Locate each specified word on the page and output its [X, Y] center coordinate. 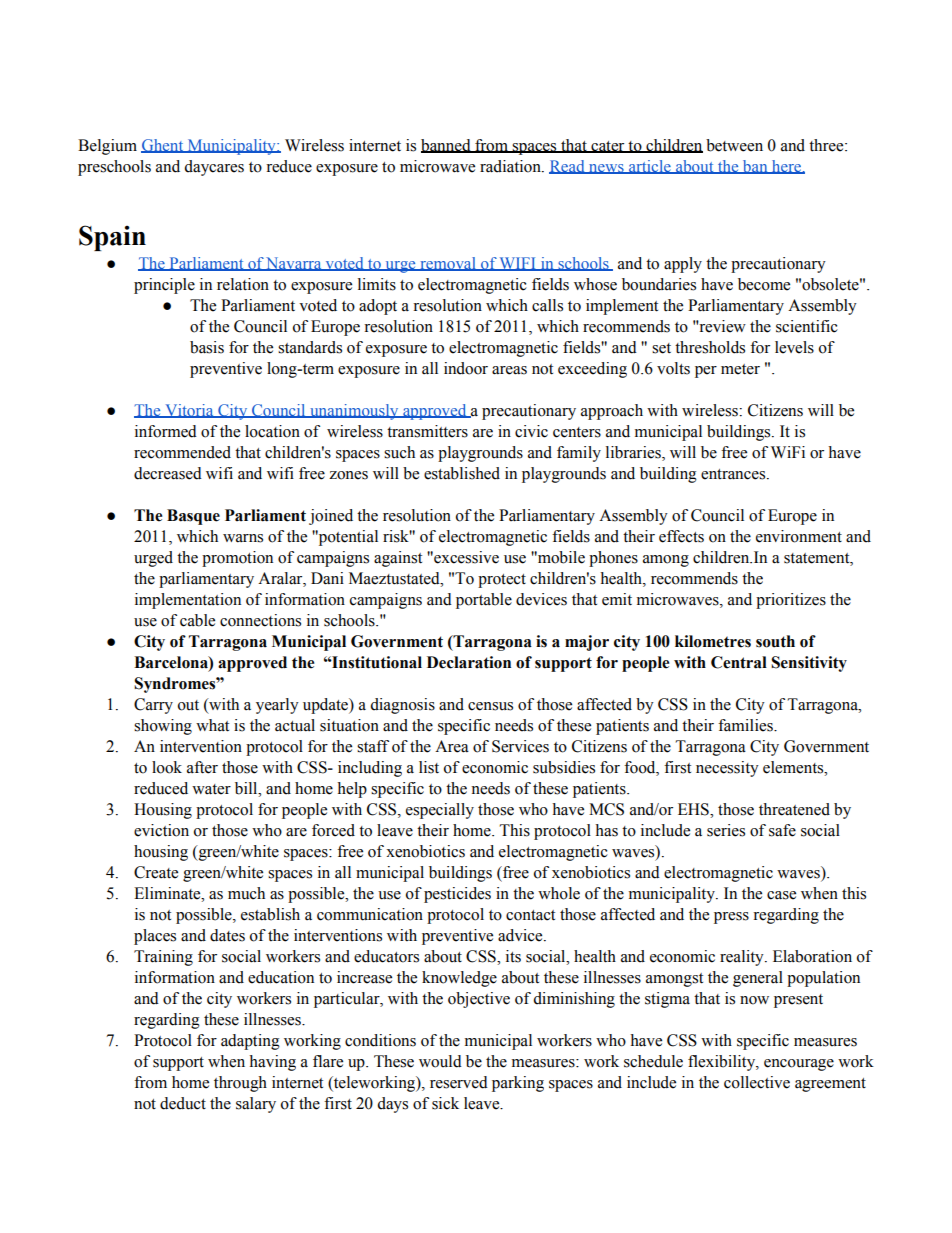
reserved [459, 1082]
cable [197, 620]
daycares [214, 168]
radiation [511, 166]
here [786, 167]
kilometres [713, 641]
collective [757, 1082]
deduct [183, 1103]
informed [166, 431]
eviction [161, 830]
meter [740, 369]
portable [484, 601]
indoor [466, 368]
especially [440, 811]
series [726, 830]
